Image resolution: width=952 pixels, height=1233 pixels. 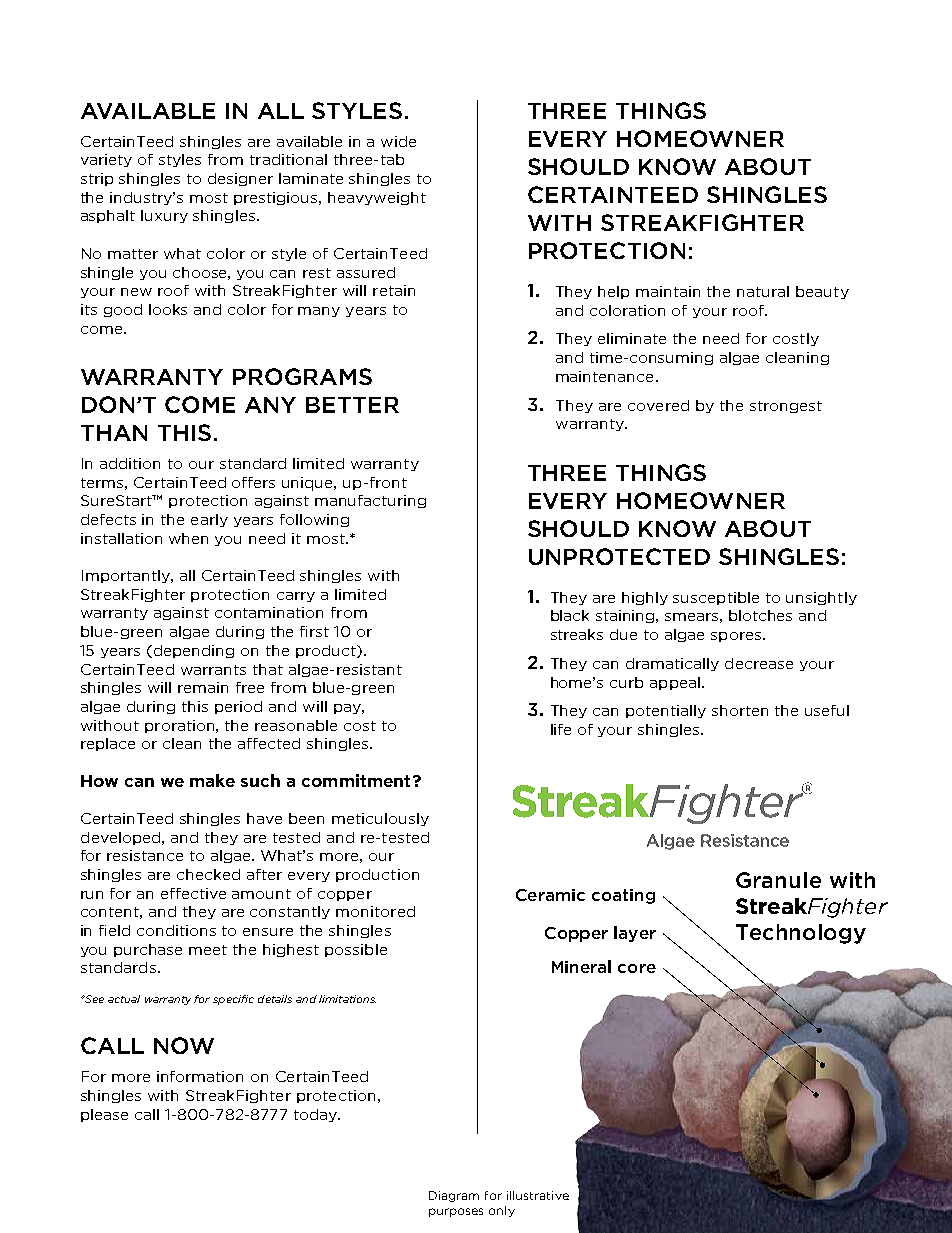 I want to click on wide, so click(x=398, y=141).
